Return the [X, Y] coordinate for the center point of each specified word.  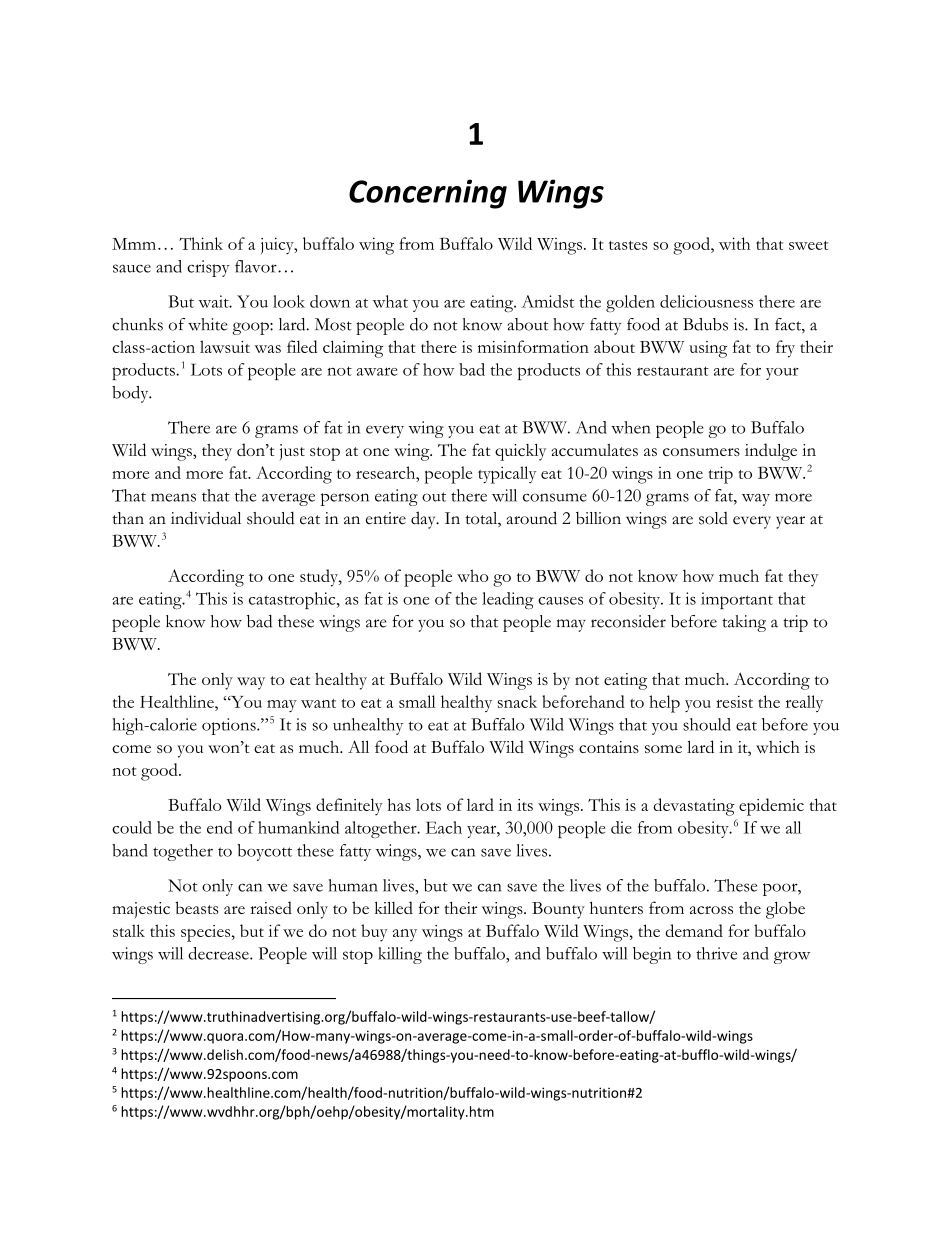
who [473, 575]
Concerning [428, 194]
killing [400, 955]
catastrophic [293, 600]
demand [694, 930]
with [734, 243]
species [207, 933]
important [737, 600]
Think [201, 243]
